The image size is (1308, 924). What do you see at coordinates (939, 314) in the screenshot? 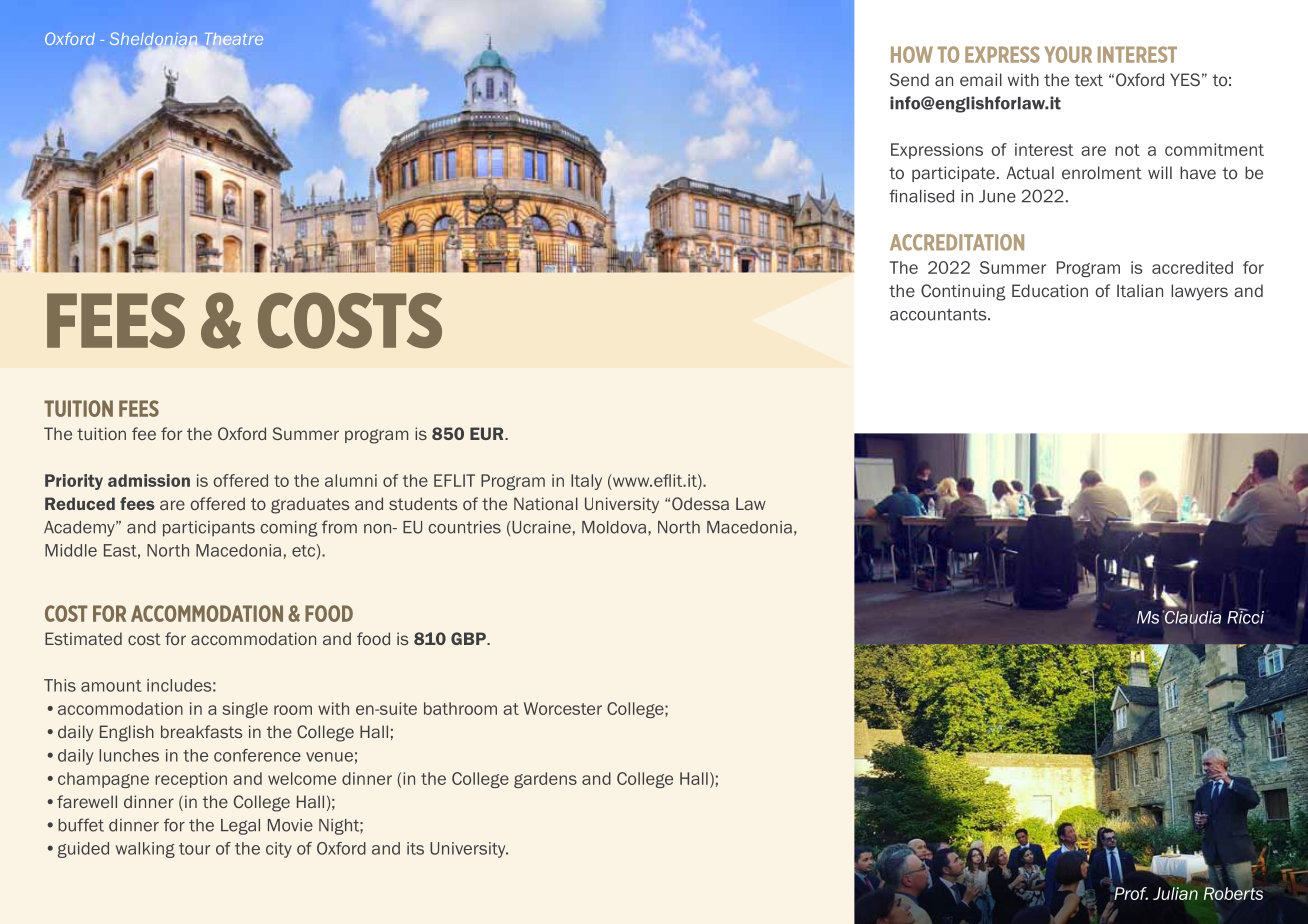
I see `accountants` at bounding box center [939, 314].
